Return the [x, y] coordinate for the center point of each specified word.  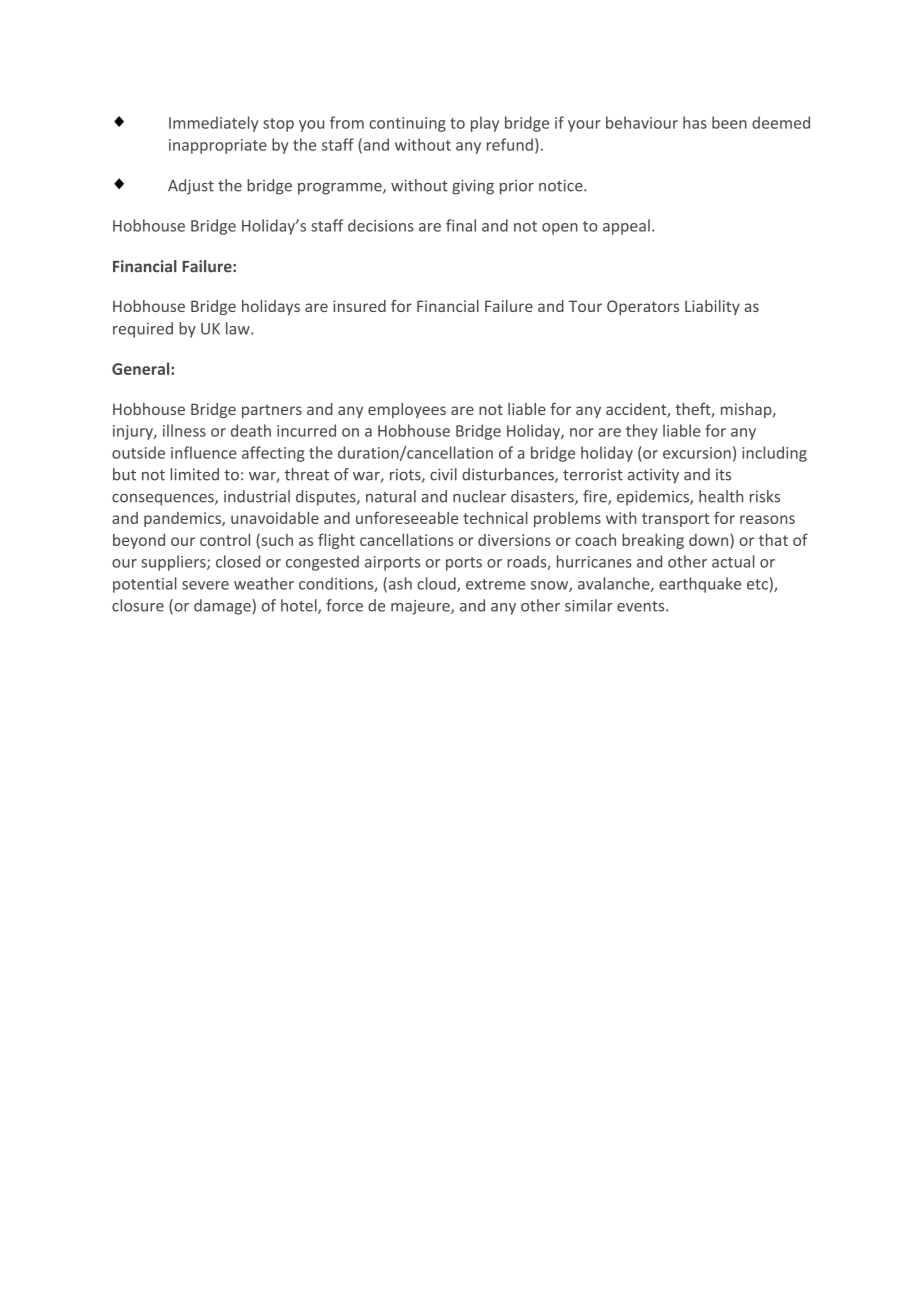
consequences [164, 500]
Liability [712, 307]
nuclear [479, 496]
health [721, 496]
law [239, 328]
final [461, 225]
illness [184, 430]
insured [359, 306]
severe [205, 585]
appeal [626, 227]
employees [407, 410]
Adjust [191, 187]
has [695, 122]
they [642, 432]
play [485, 124]
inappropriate [218, 146]
